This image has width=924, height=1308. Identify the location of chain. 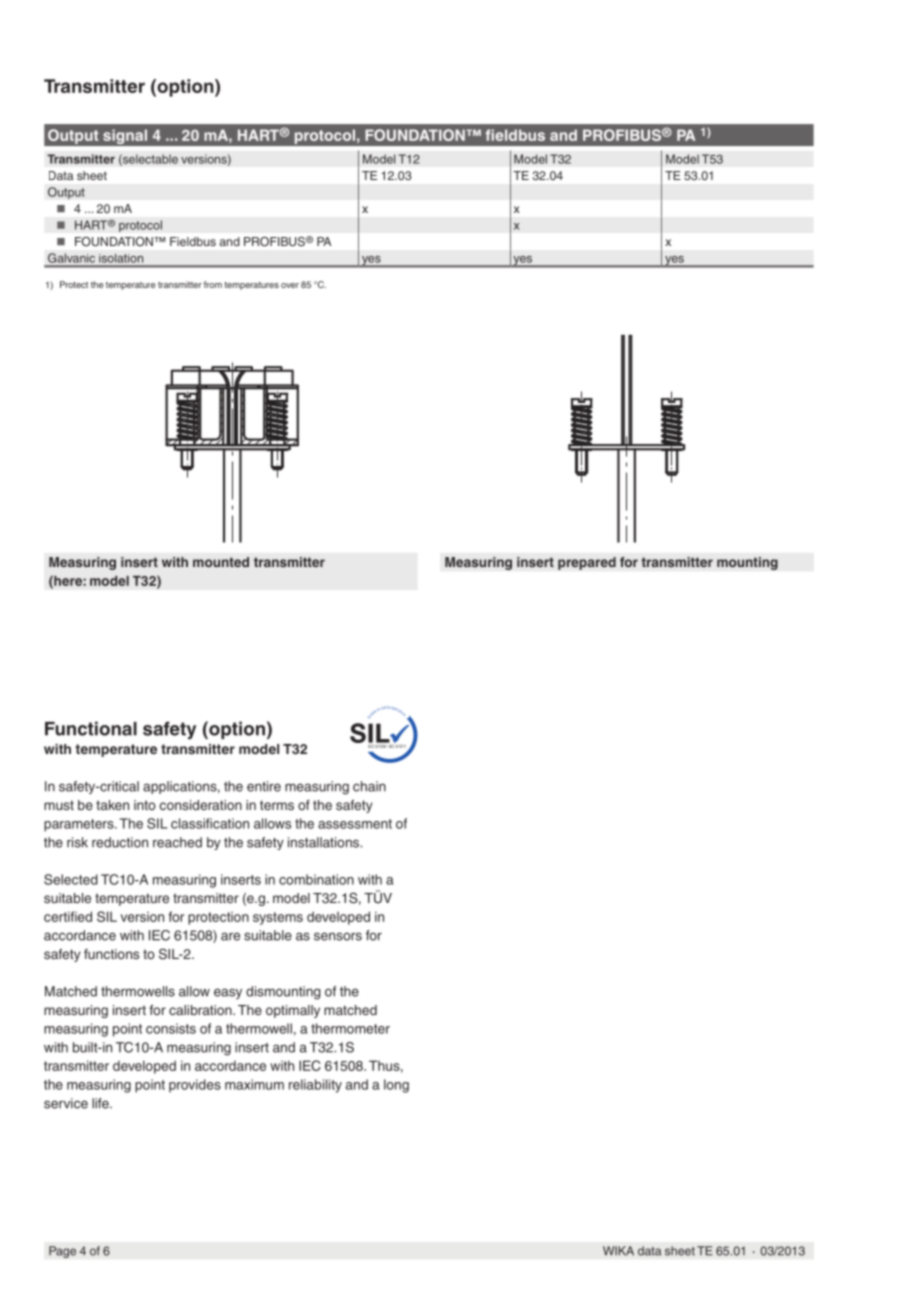
(369, 786).
